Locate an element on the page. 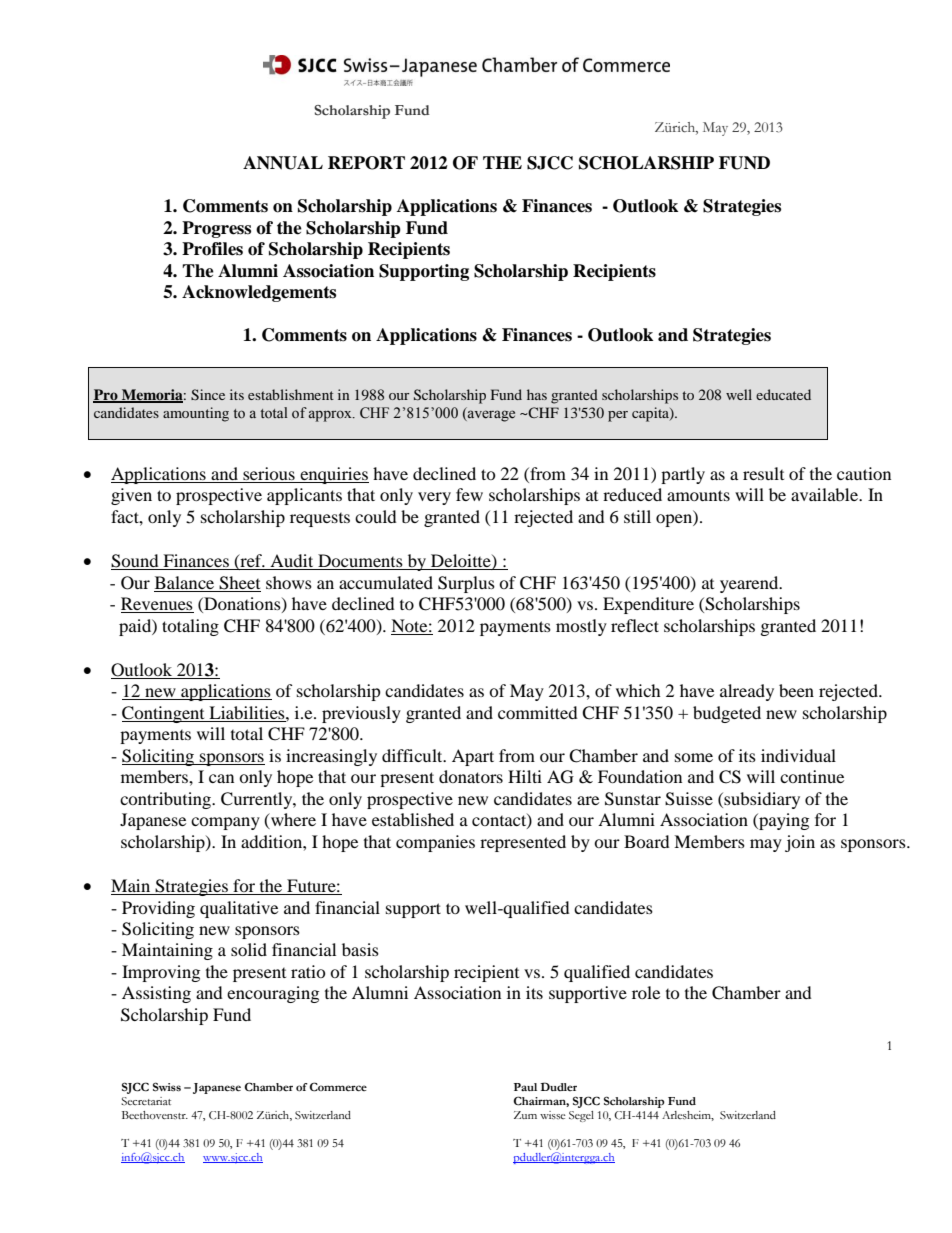 This page has height=1233, width=952. Swiss is located at coordinates (167, 1087).
